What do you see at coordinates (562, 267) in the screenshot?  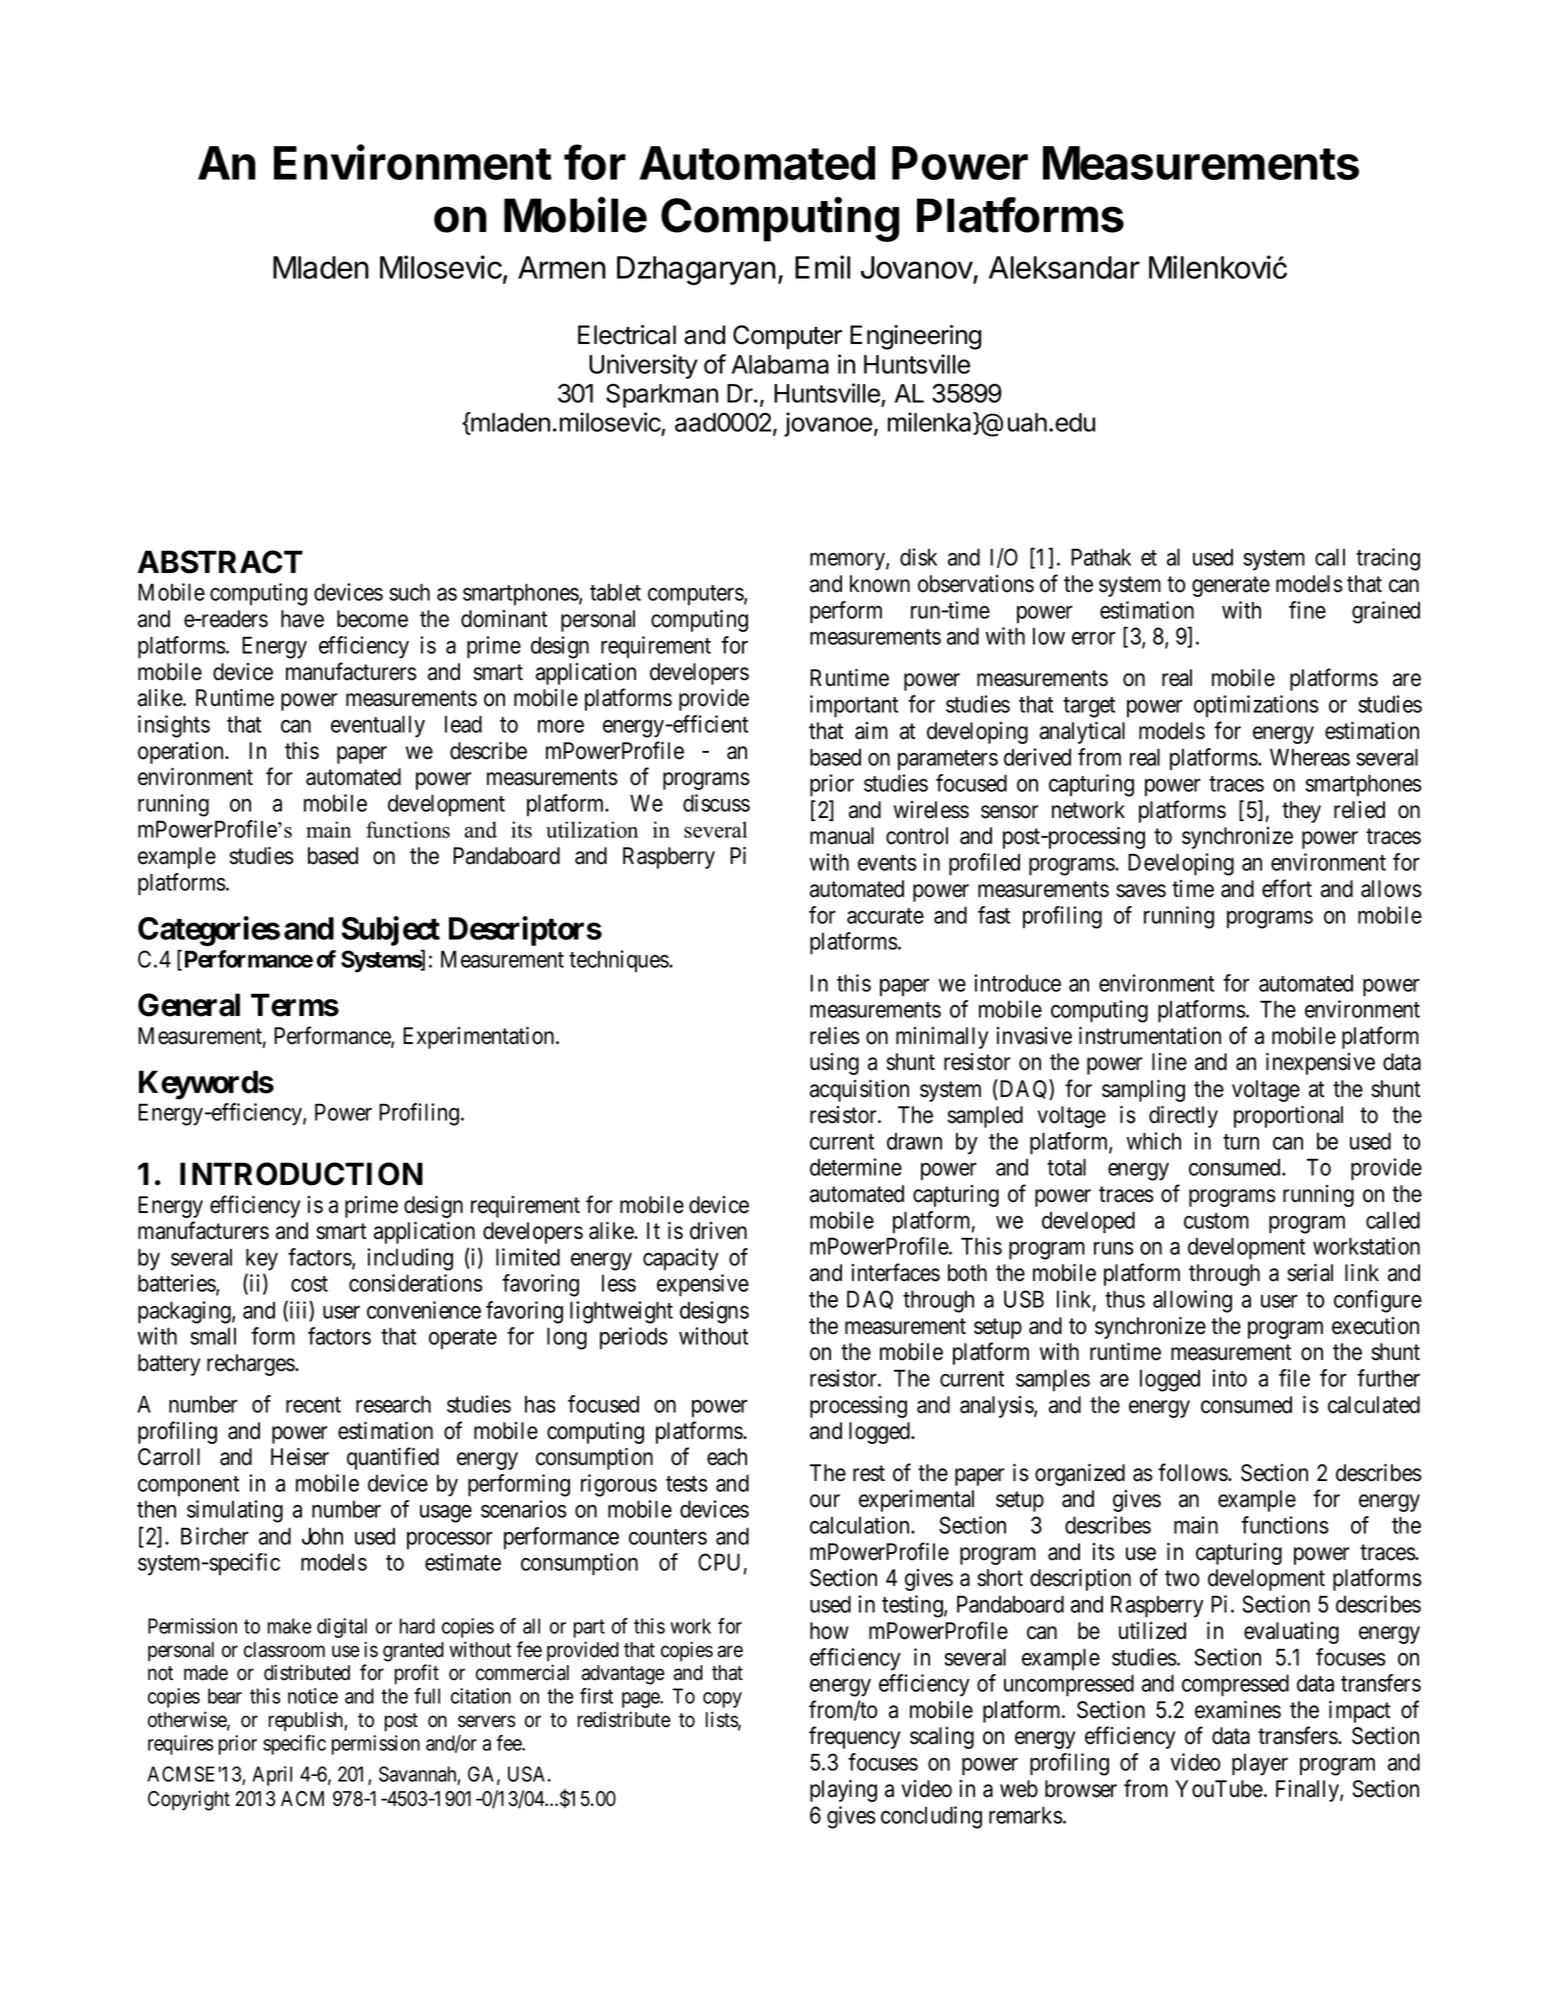 I see `Armen` at bounding box center [562, 267].
